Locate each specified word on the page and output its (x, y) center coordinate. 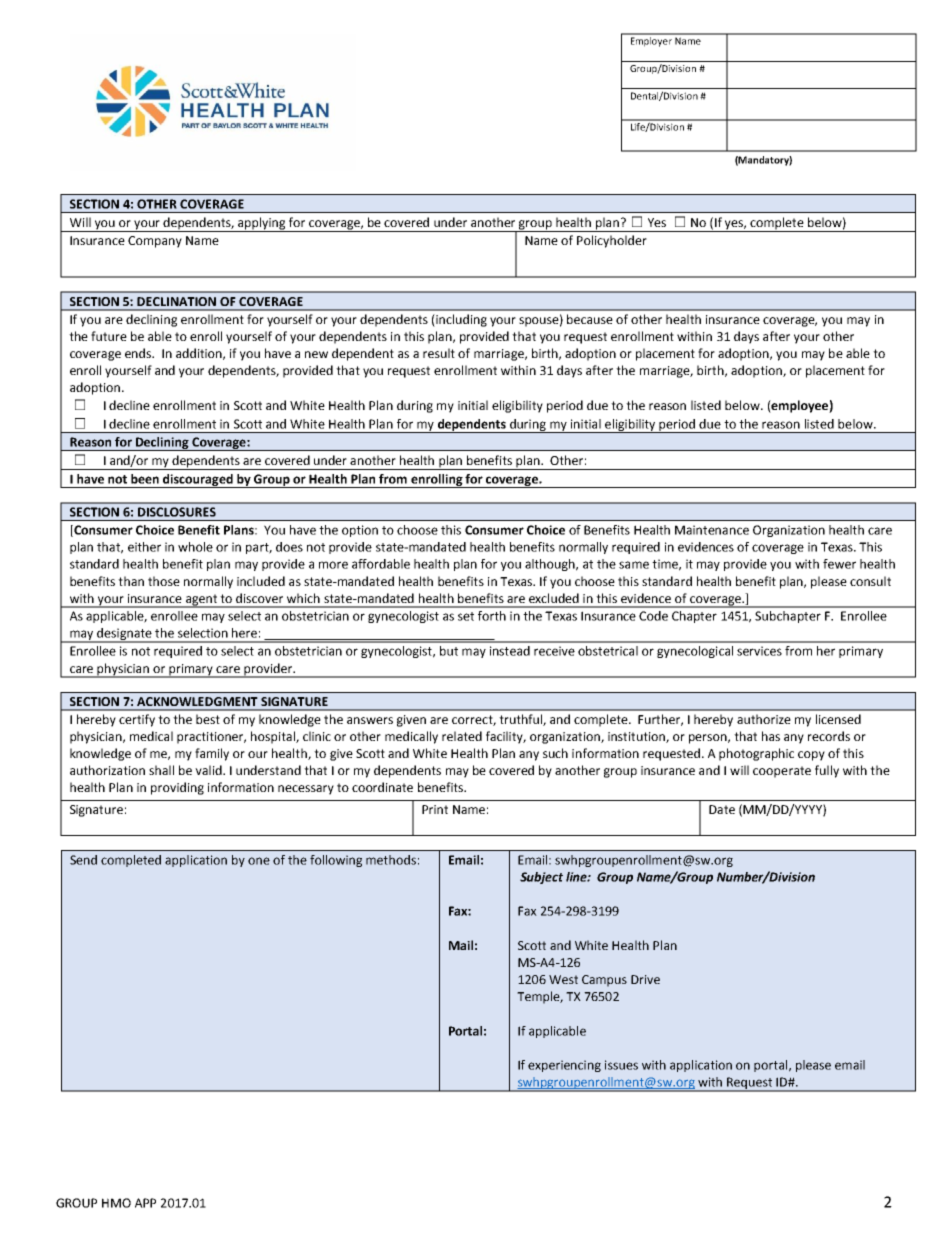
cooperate (782, 772)
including (460, 320)
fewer (839, 564)
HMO (116, 1203)
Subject (541, 878)
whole (195, 547)
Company (155, 242)
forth (492, 616)
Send (83, 860)
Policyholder (612, 241)
